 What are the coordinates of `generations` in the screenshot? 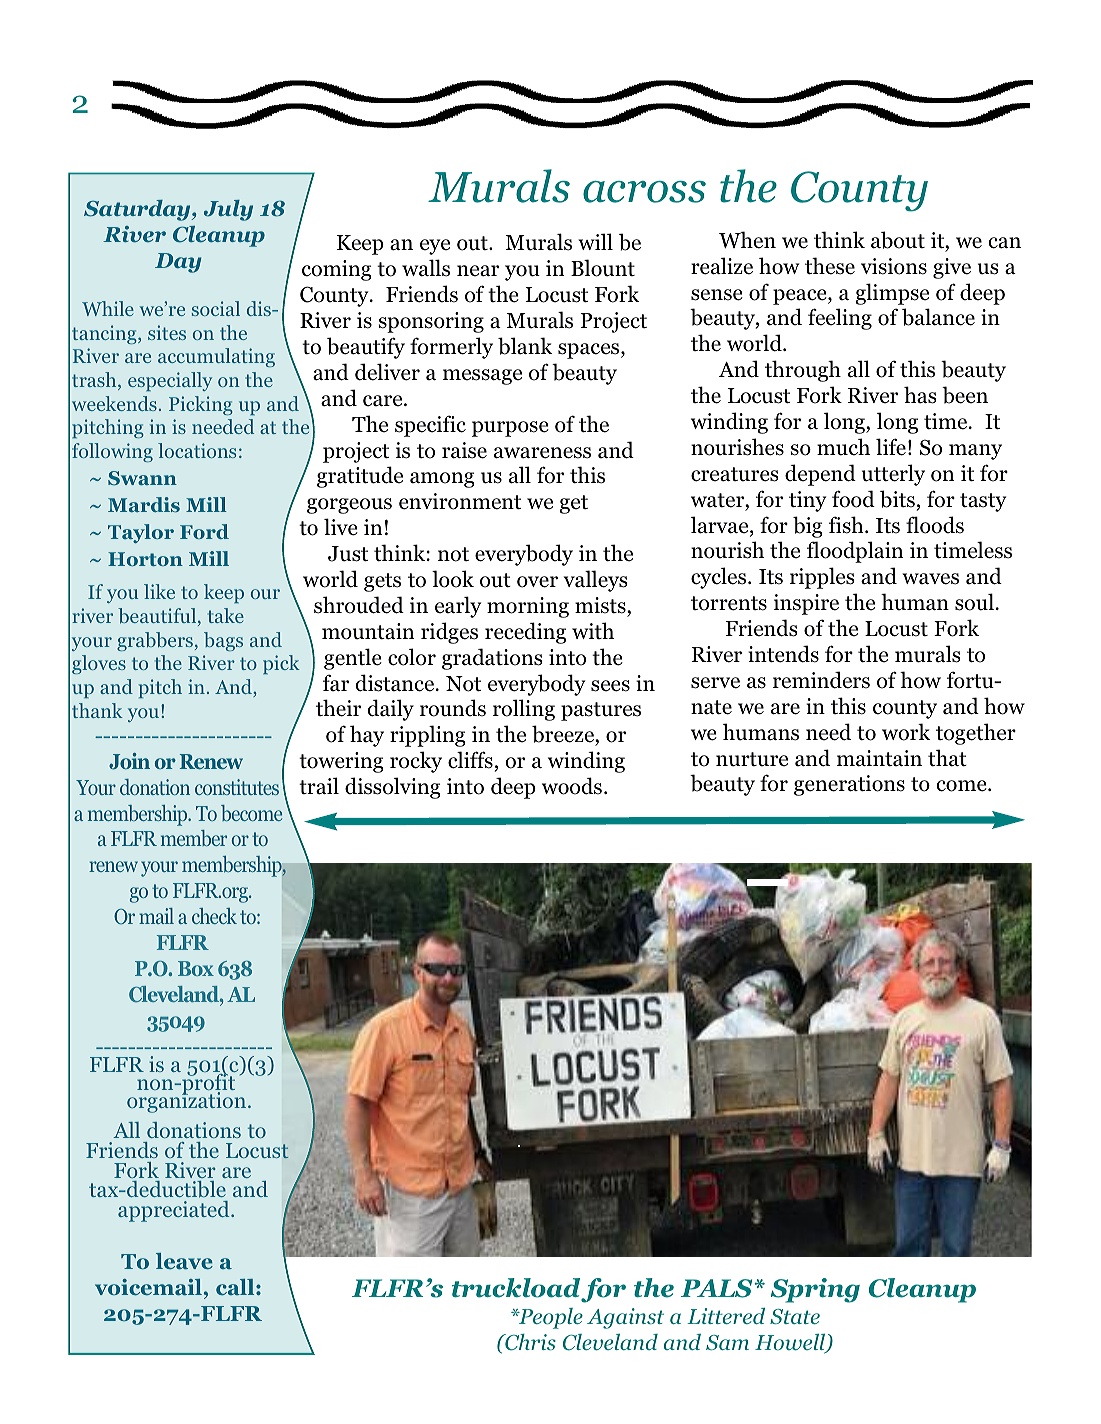 It's located at (849, 785).
